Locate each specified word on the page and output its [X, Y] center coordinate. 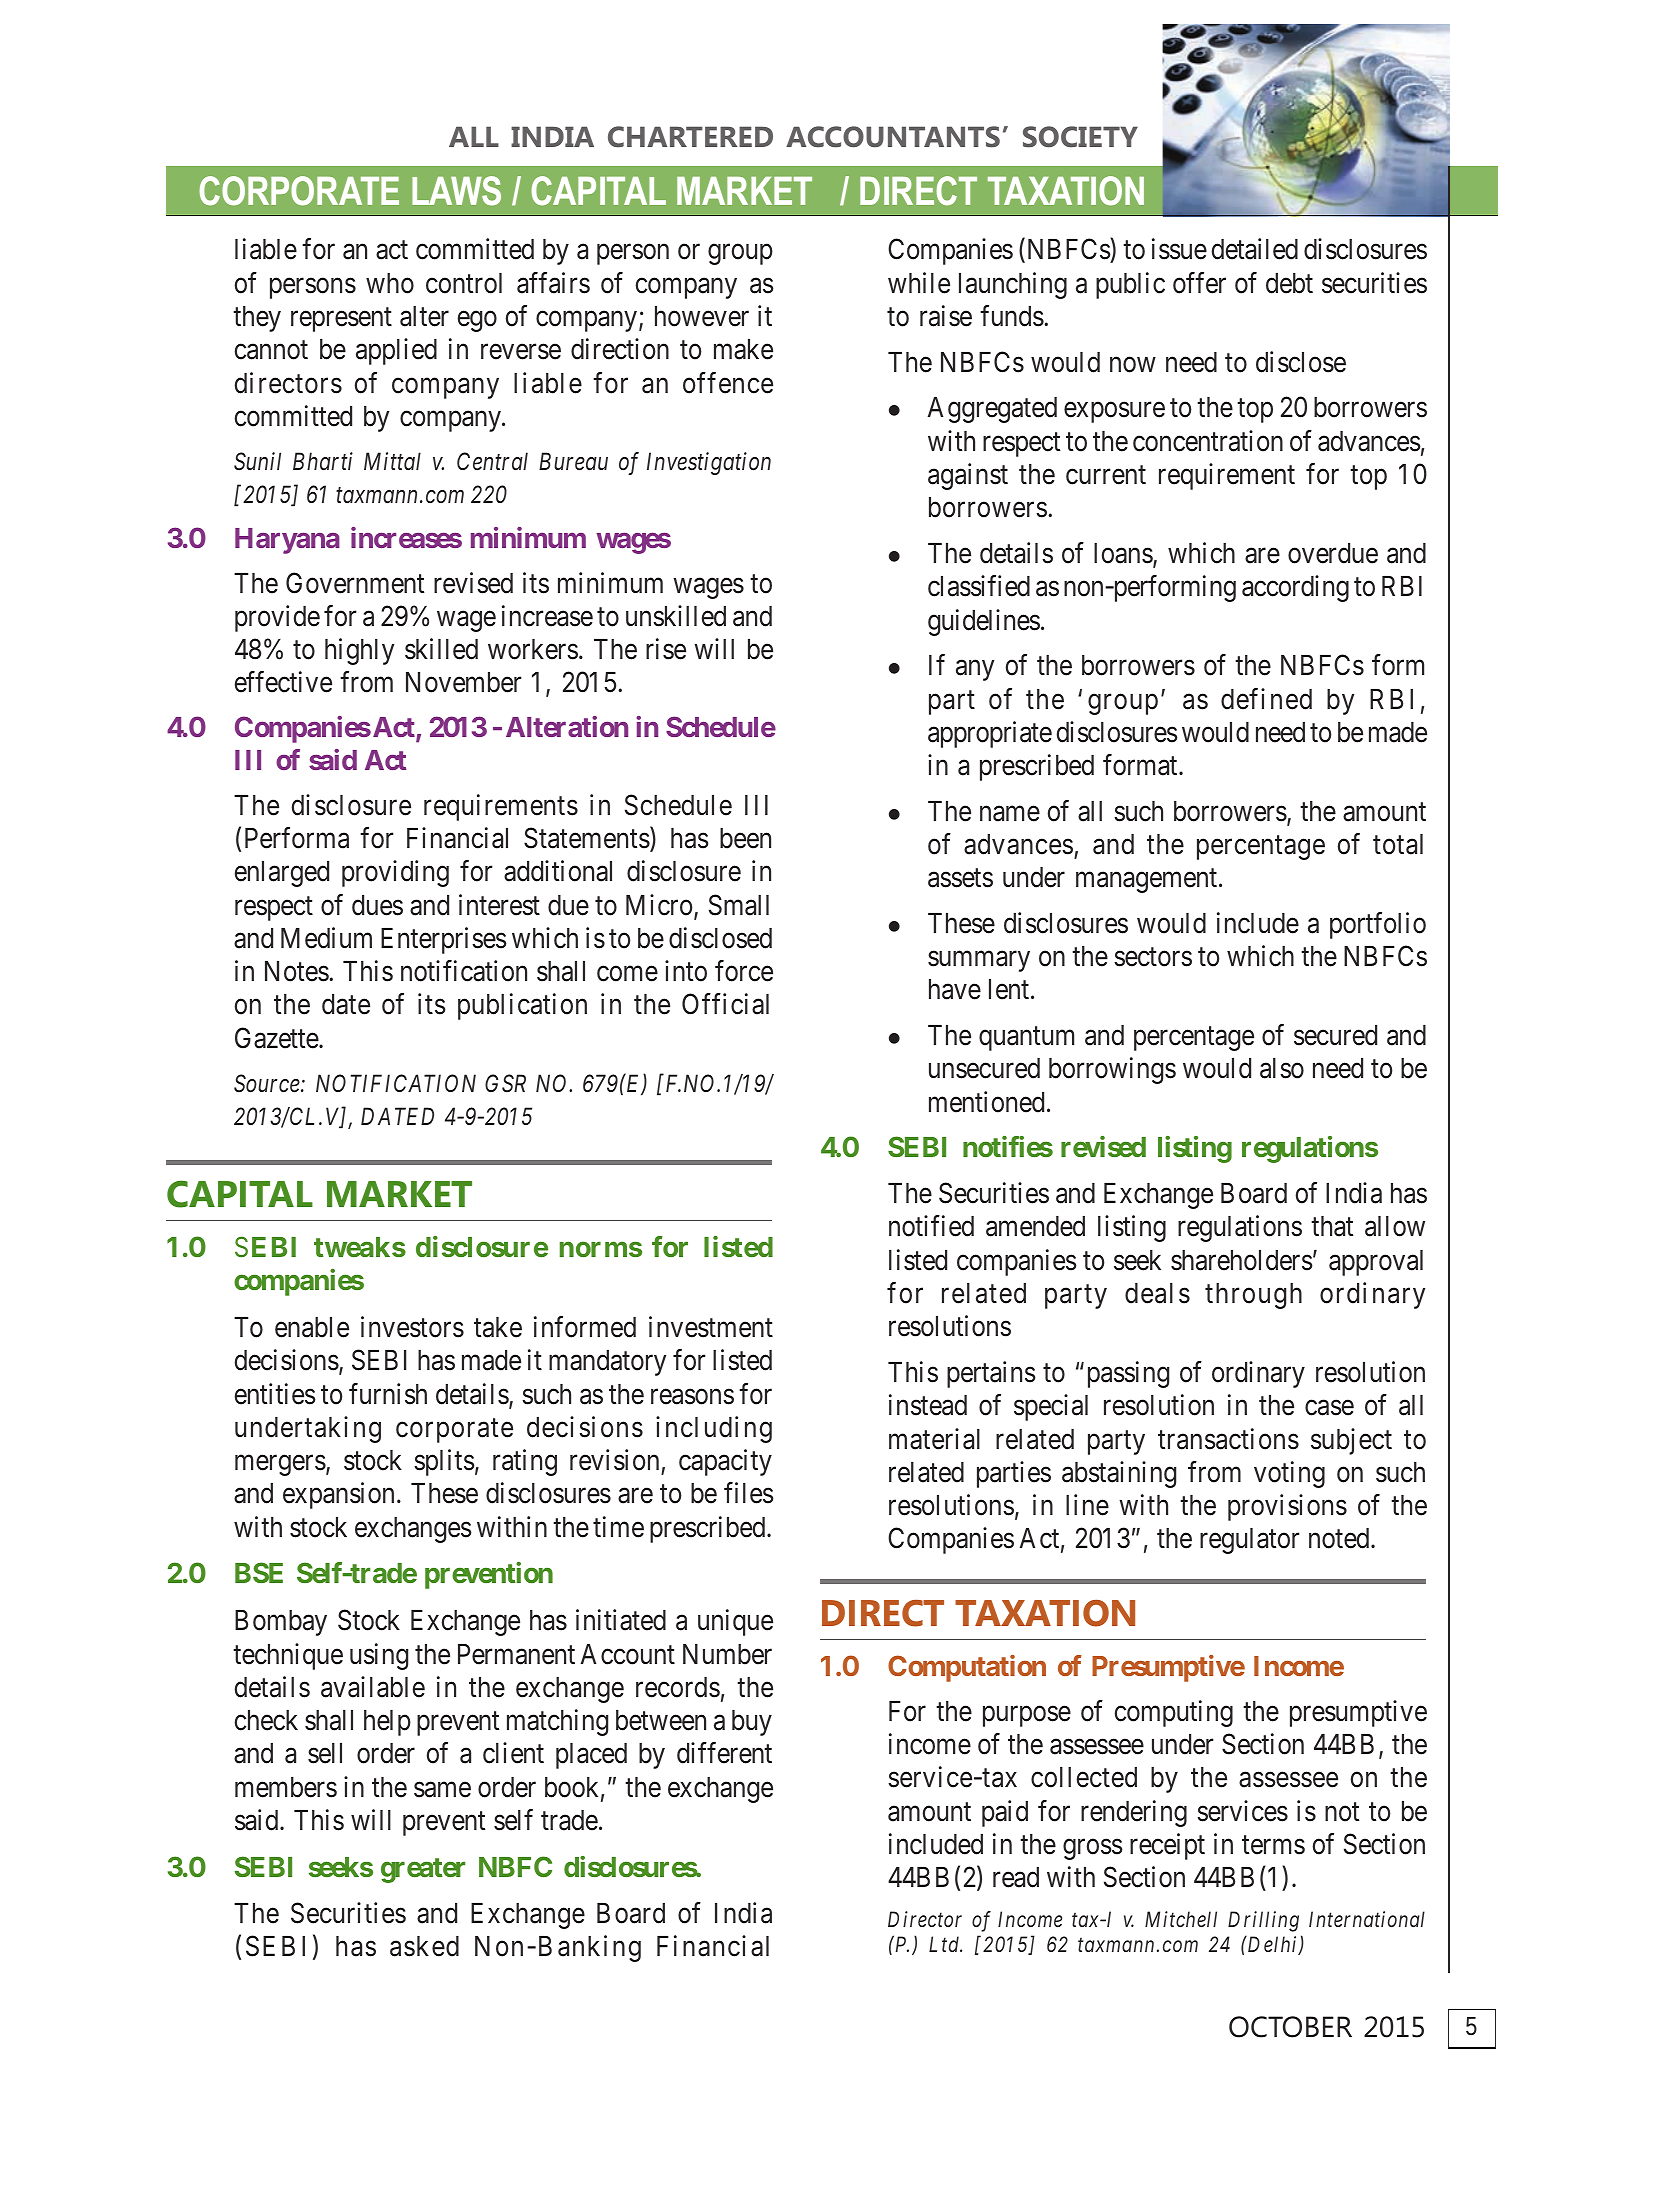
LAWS [456, 191]
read [1016, 1877]
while [919, 283]
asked [424, 1946]
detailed [1255, 249]
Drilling [1263, 1921]
